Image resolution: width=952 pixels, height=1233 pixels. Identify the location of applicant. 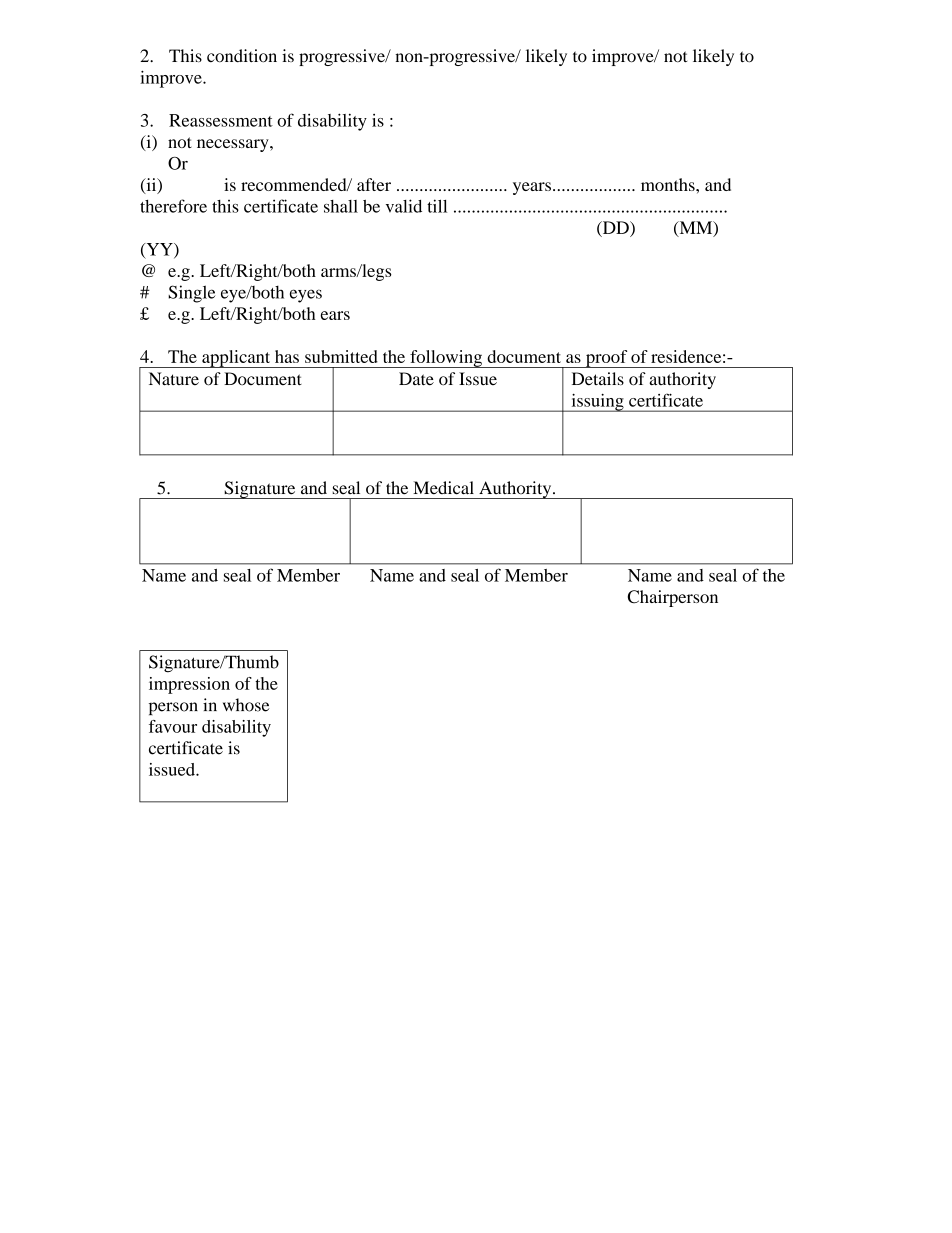
(236, 359).
